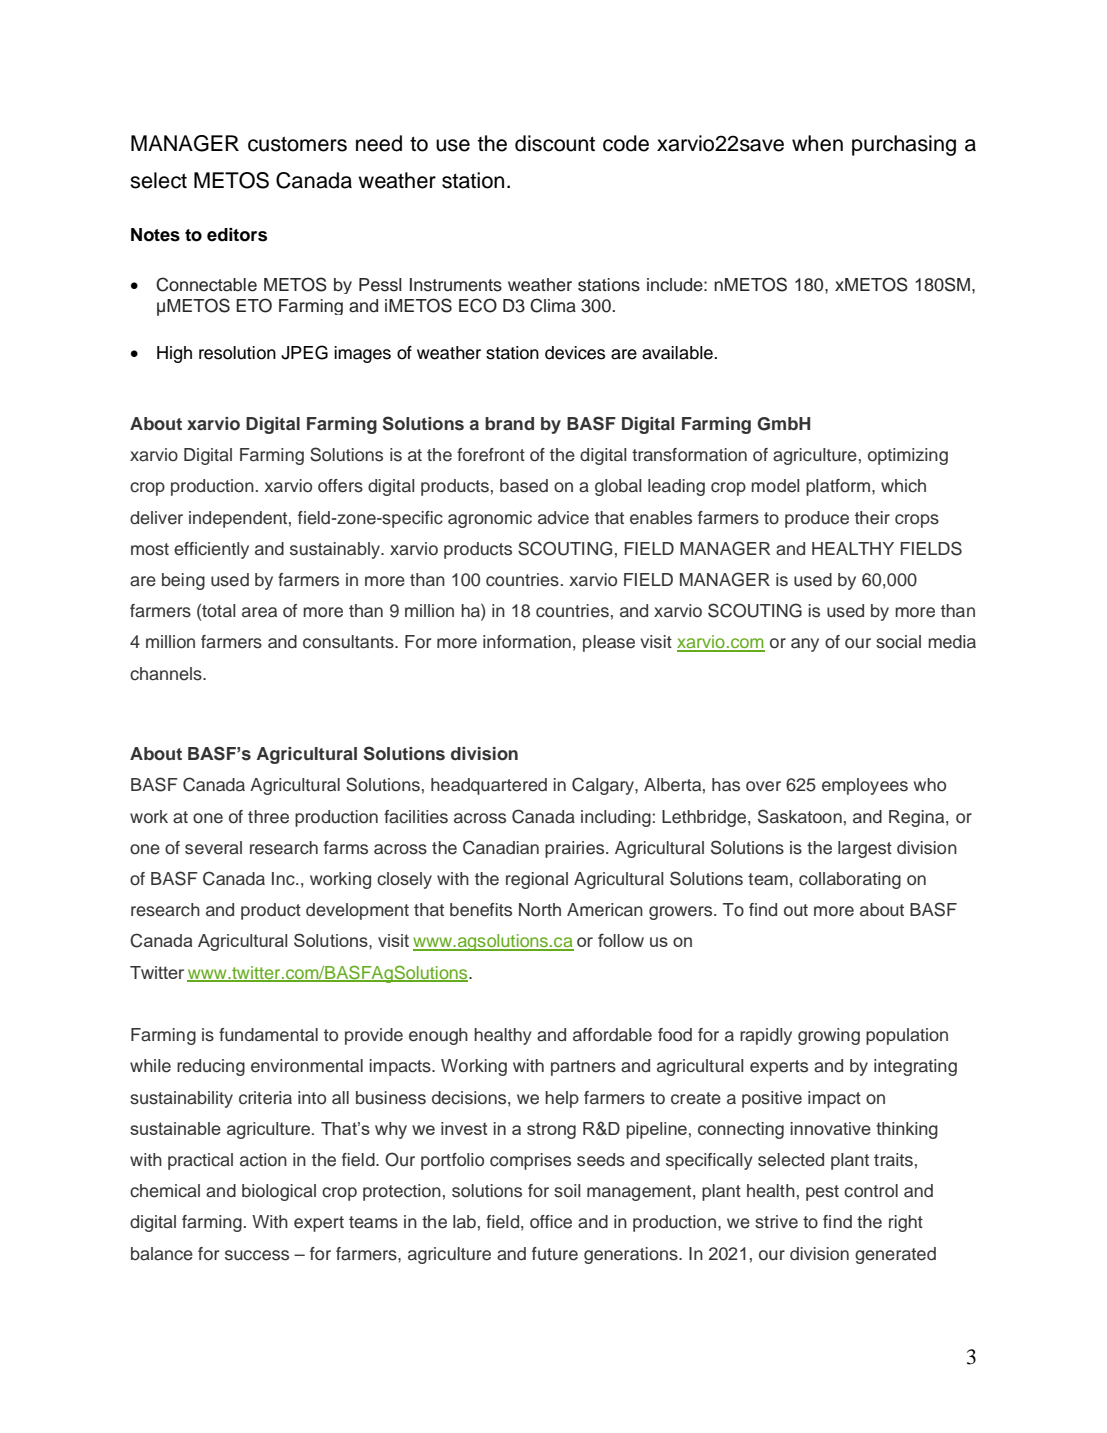 Image resolution: width=1107 pixels, height=1433 pixels. What do you see at coordinates (537, 880) in the screenshot?
I see `regional` at bounding box center [537, 880].
